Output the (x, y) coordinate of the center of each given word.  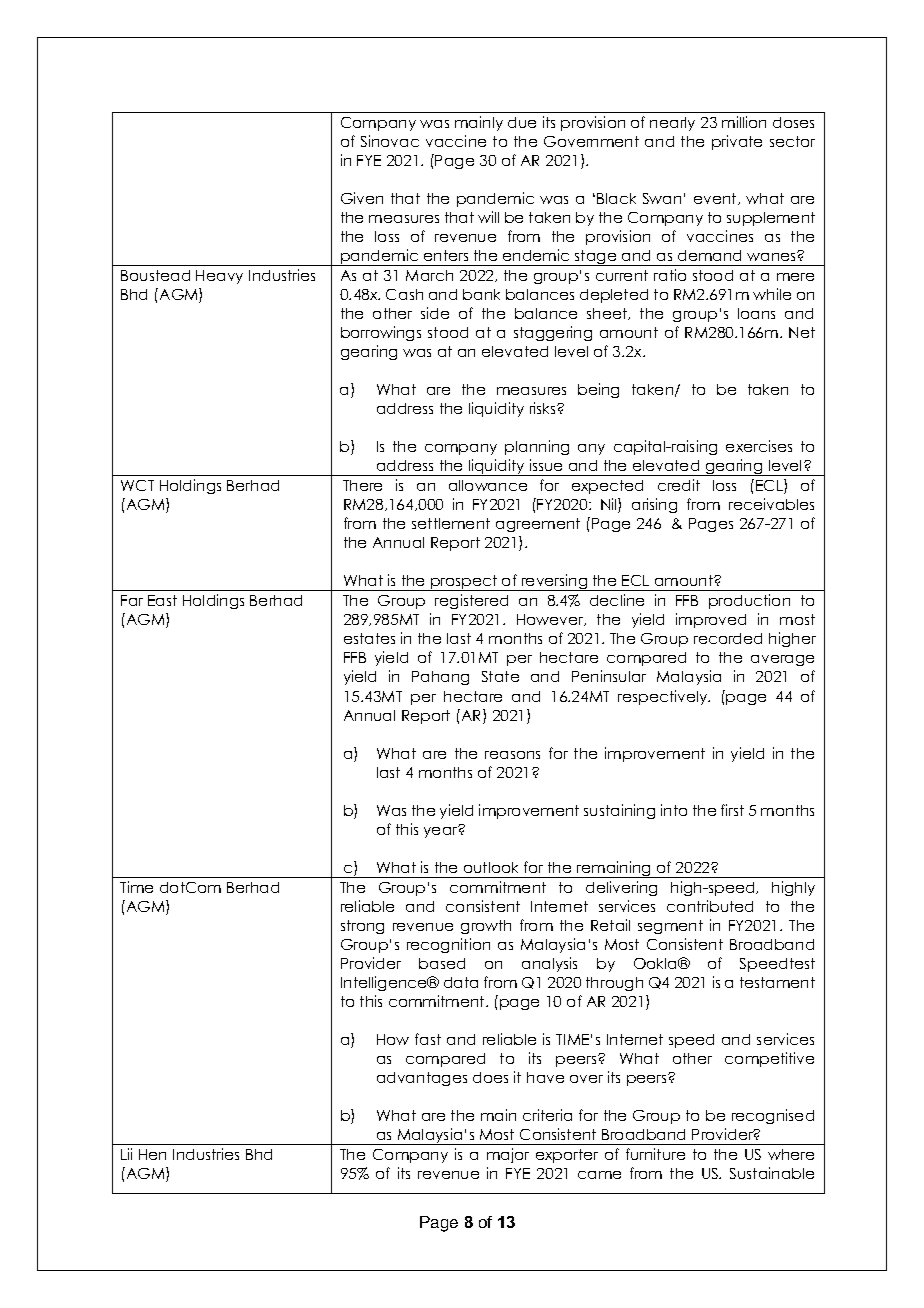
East (162, 600)
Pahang (440, 678)
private (737, 142)
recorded (728, 638)
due (522, 122)
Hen (152, 1154)
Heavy (219, 277)
